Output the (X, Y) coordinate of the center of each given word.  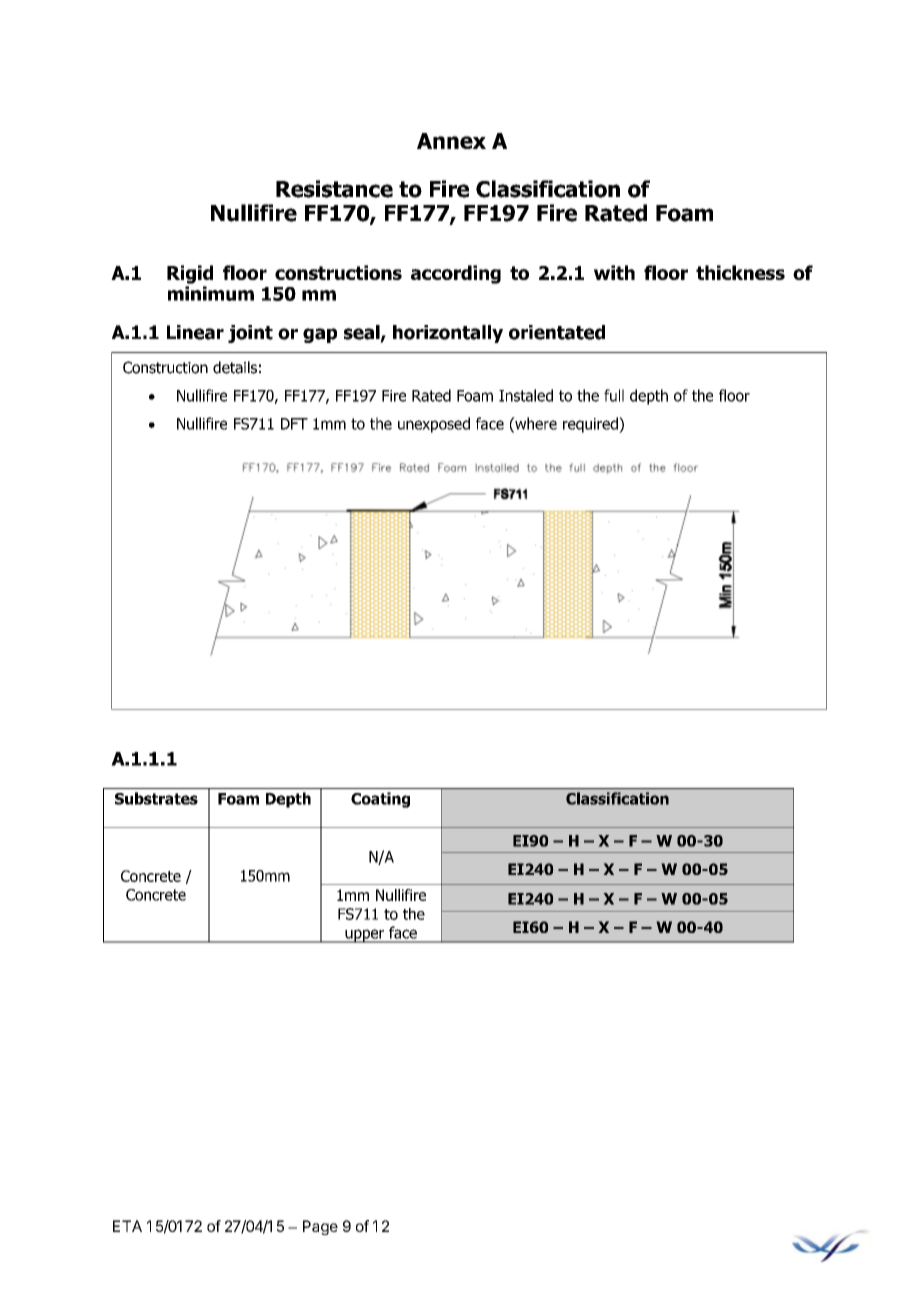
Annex (451, 141)
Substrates (156, 798)
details (235, 367)
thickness (740, 272)
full (614, 395)
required (591, 425)
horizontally (448, 334)
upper (365, 936)
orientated (557, 332)
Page (320, 1227)
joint (250, 334)
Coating (380, 800)
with (614, 272)
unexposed (434, 425)
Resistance (334, 189)
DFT (294, 424)
